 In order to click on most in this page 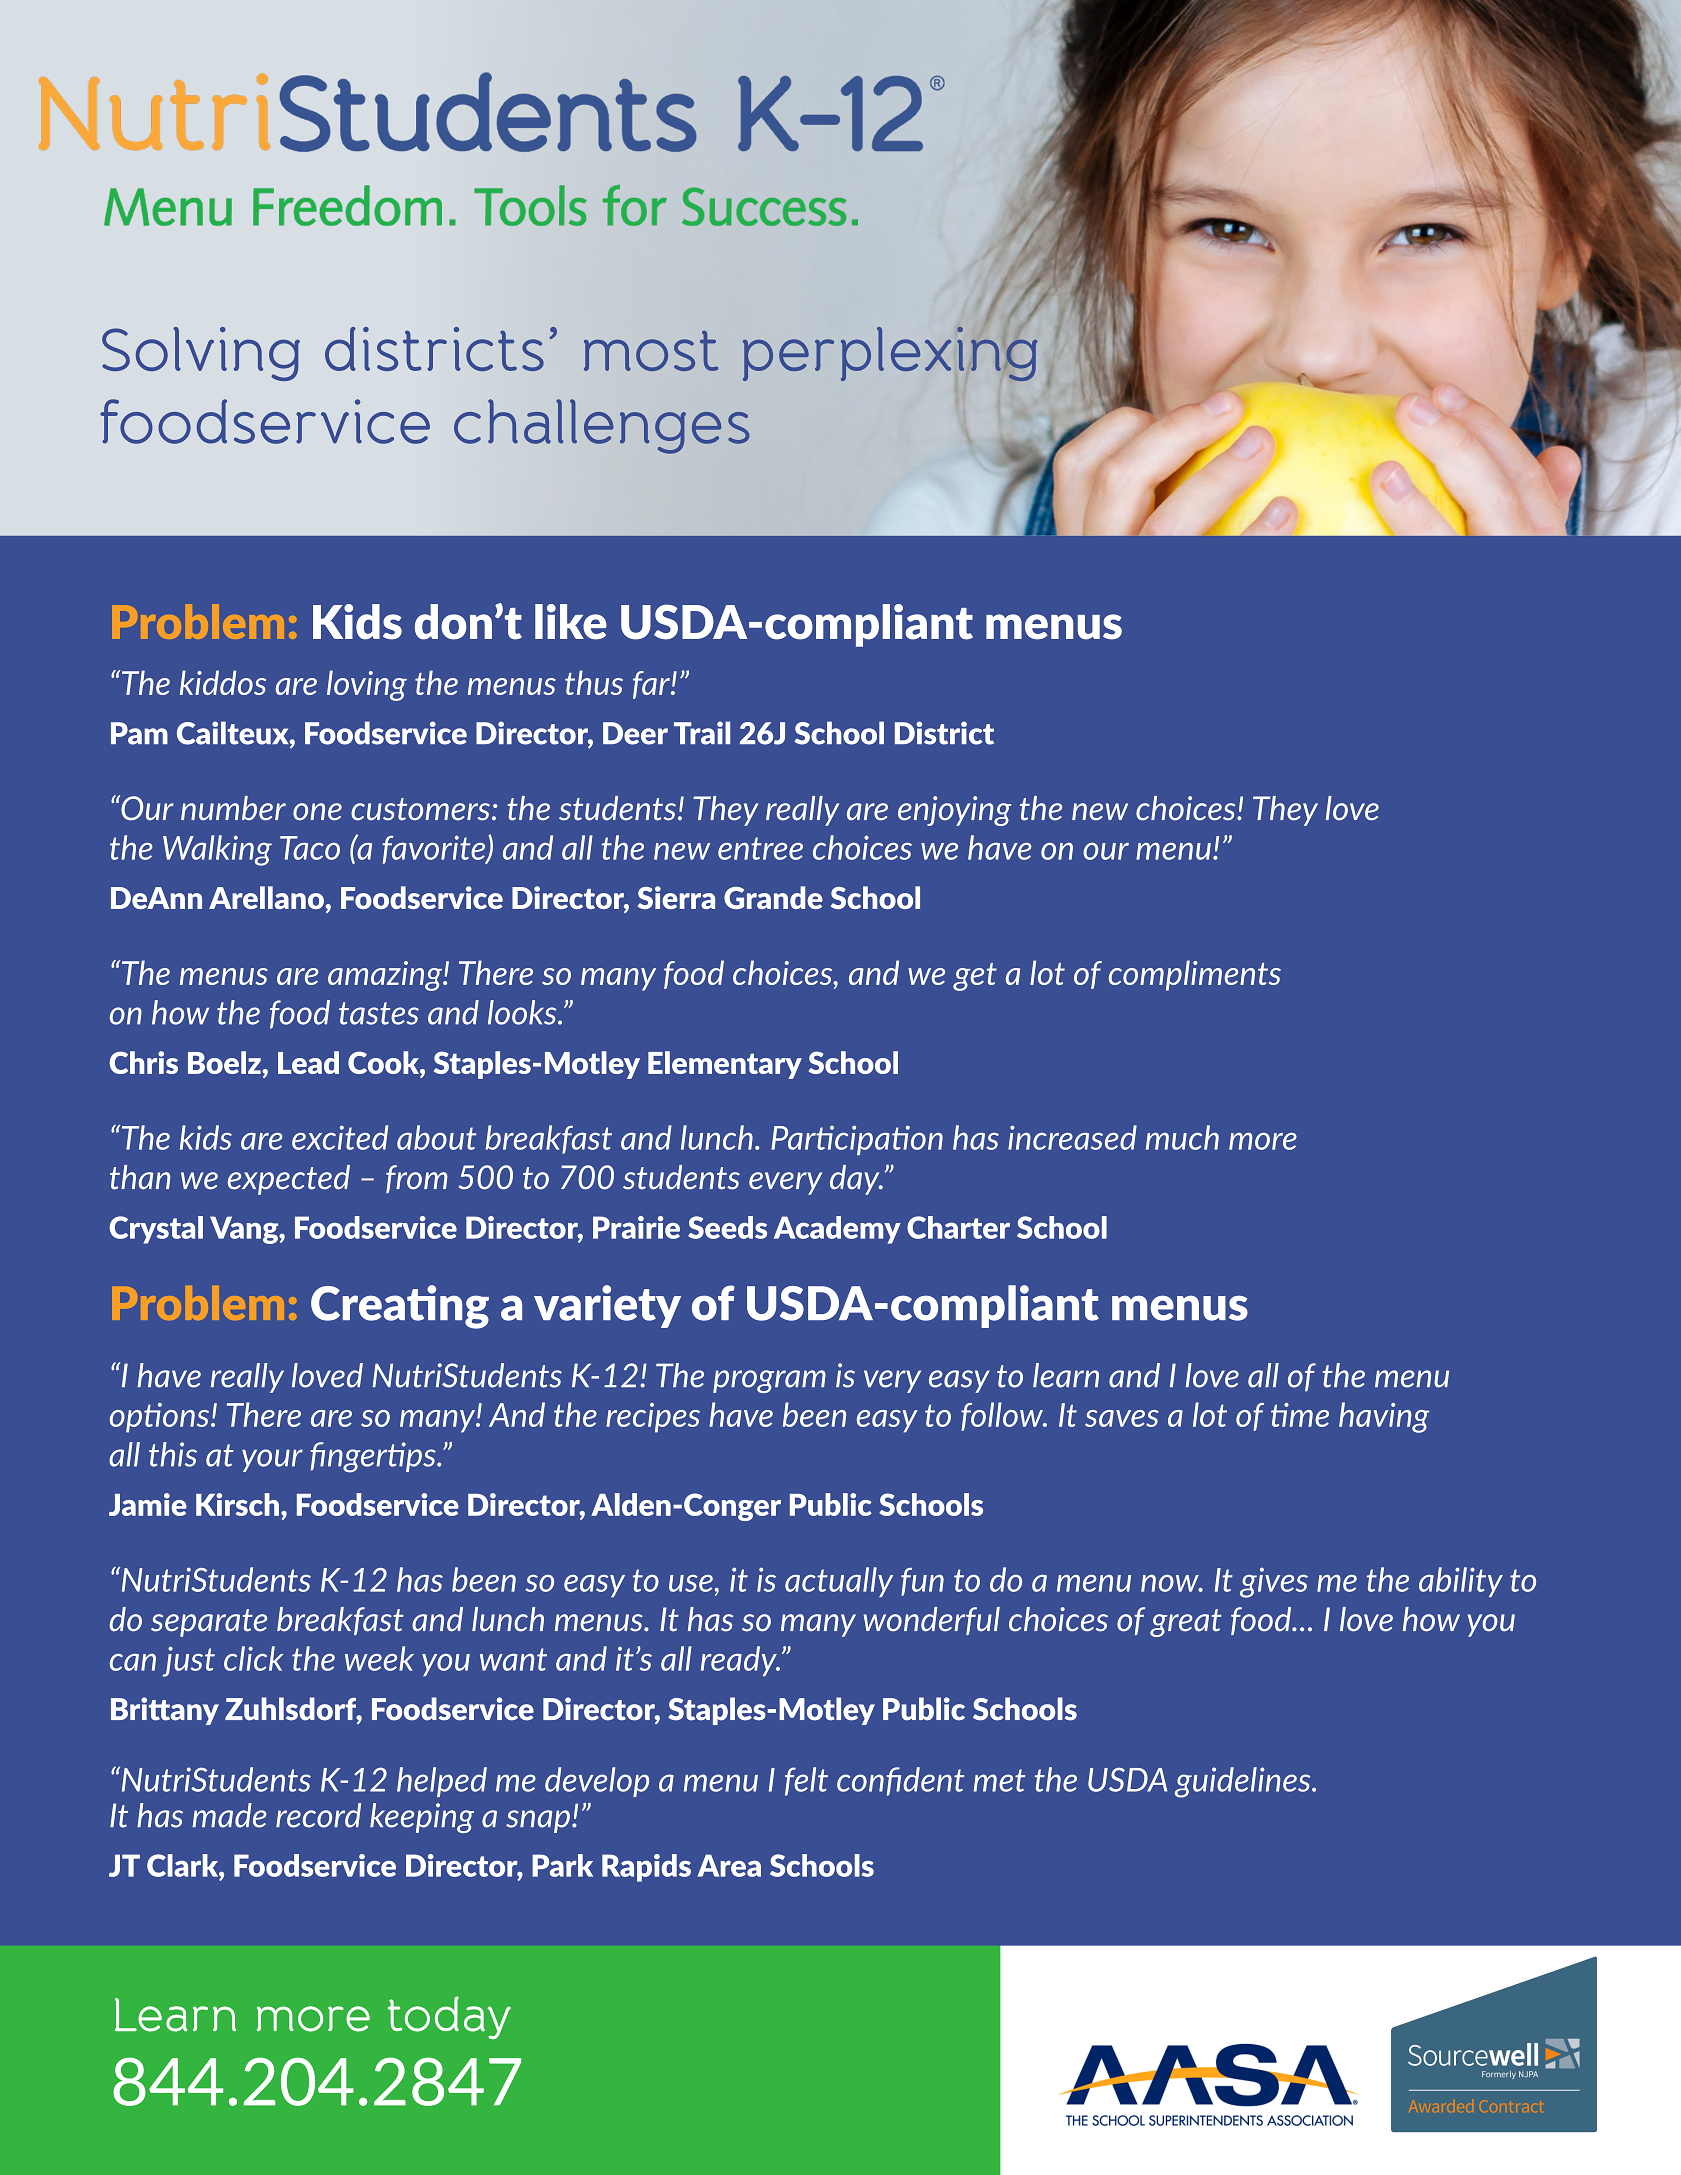, I will do `click(651, 351)`.
